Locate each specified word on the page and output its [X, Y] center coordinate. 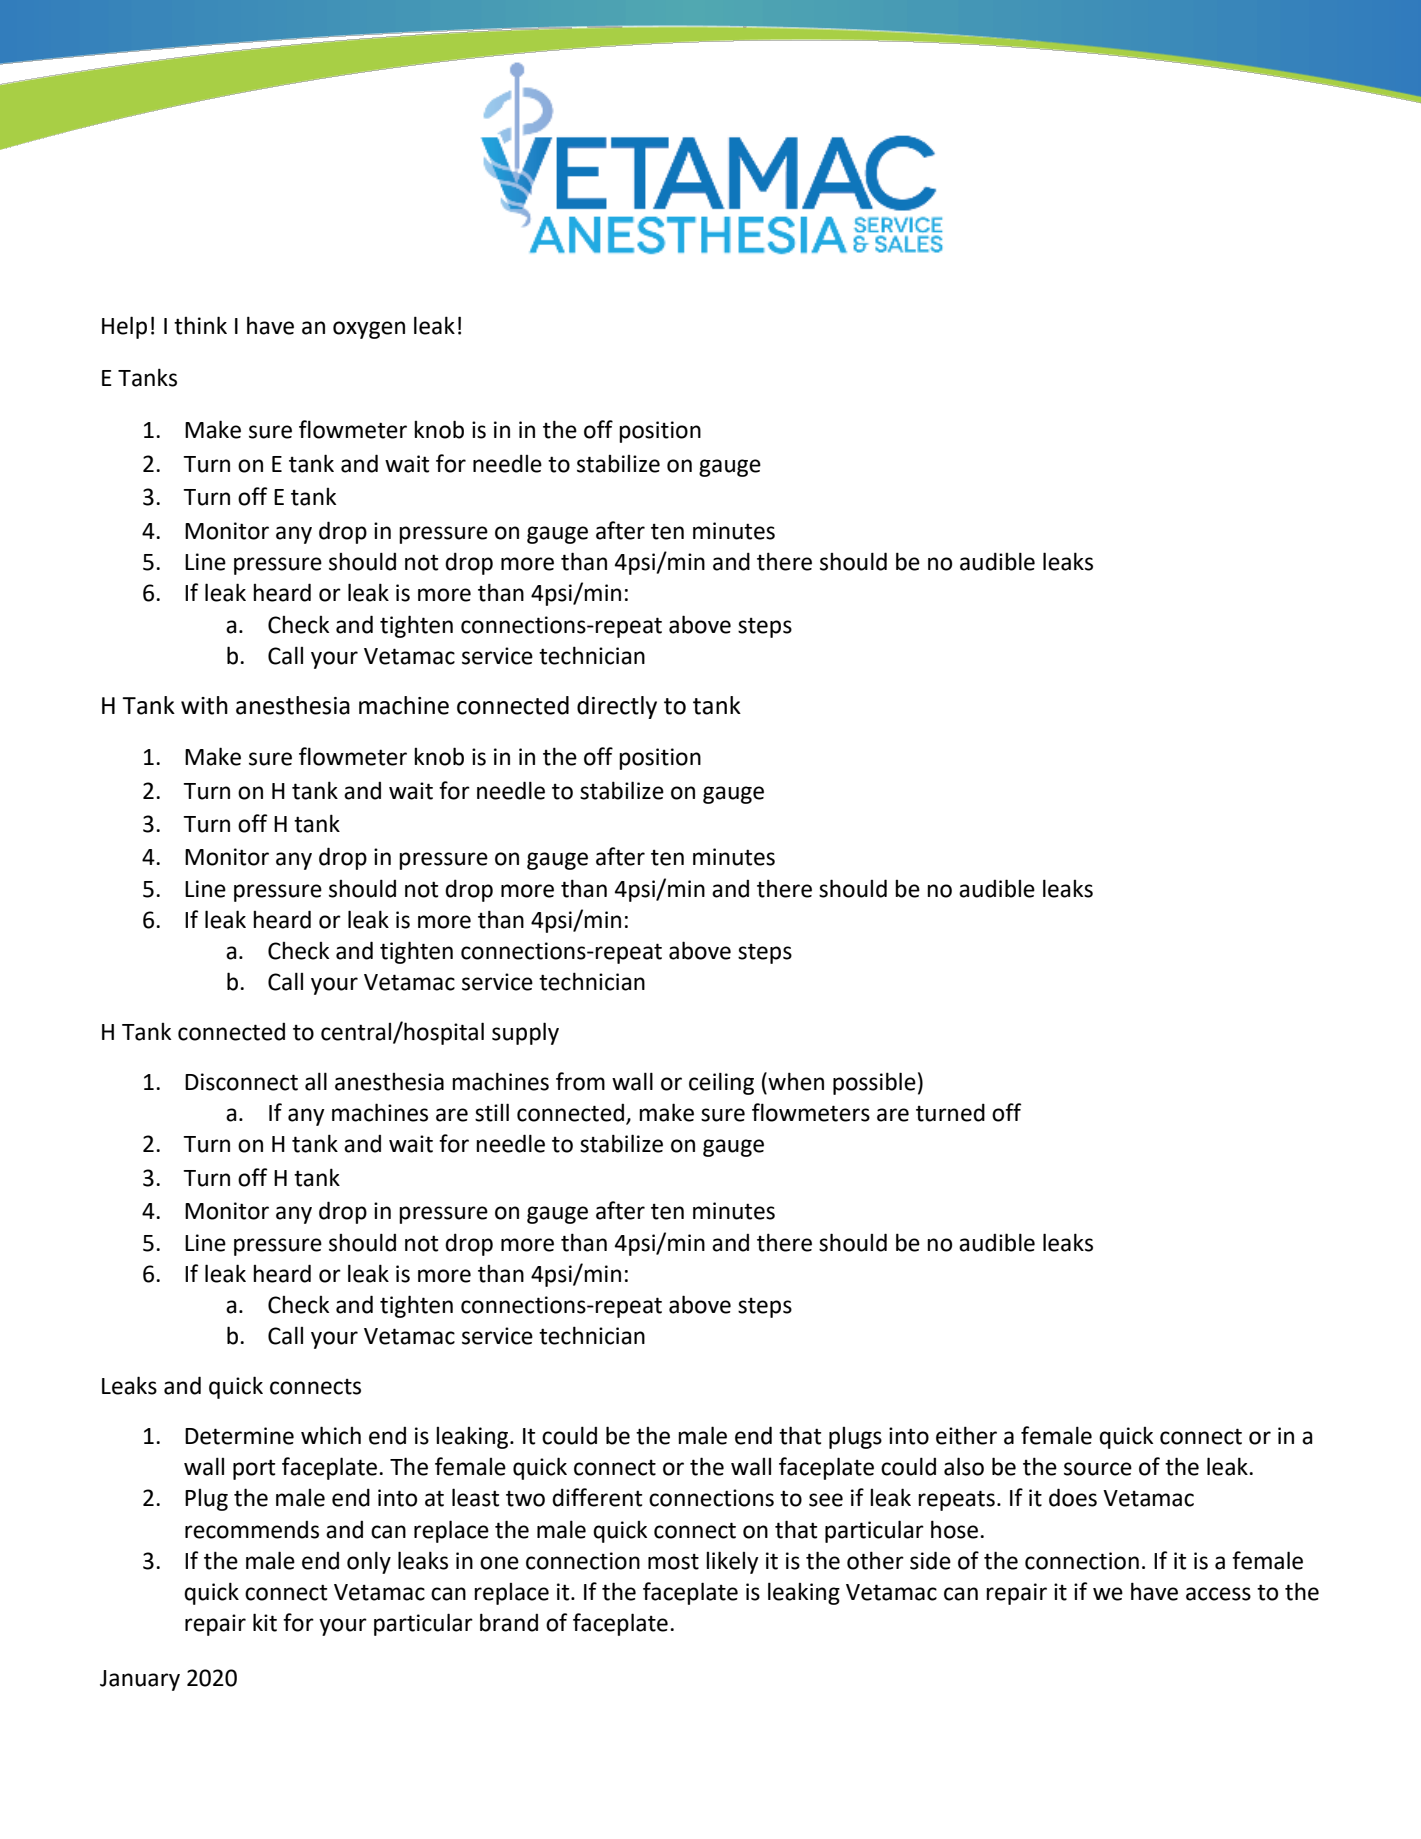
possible [874, 1083]
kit [265, 1622]
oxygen [369, 330]
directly [617, 707]
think [200, 325]
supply [525, 1033]
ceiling [721, 1083]
